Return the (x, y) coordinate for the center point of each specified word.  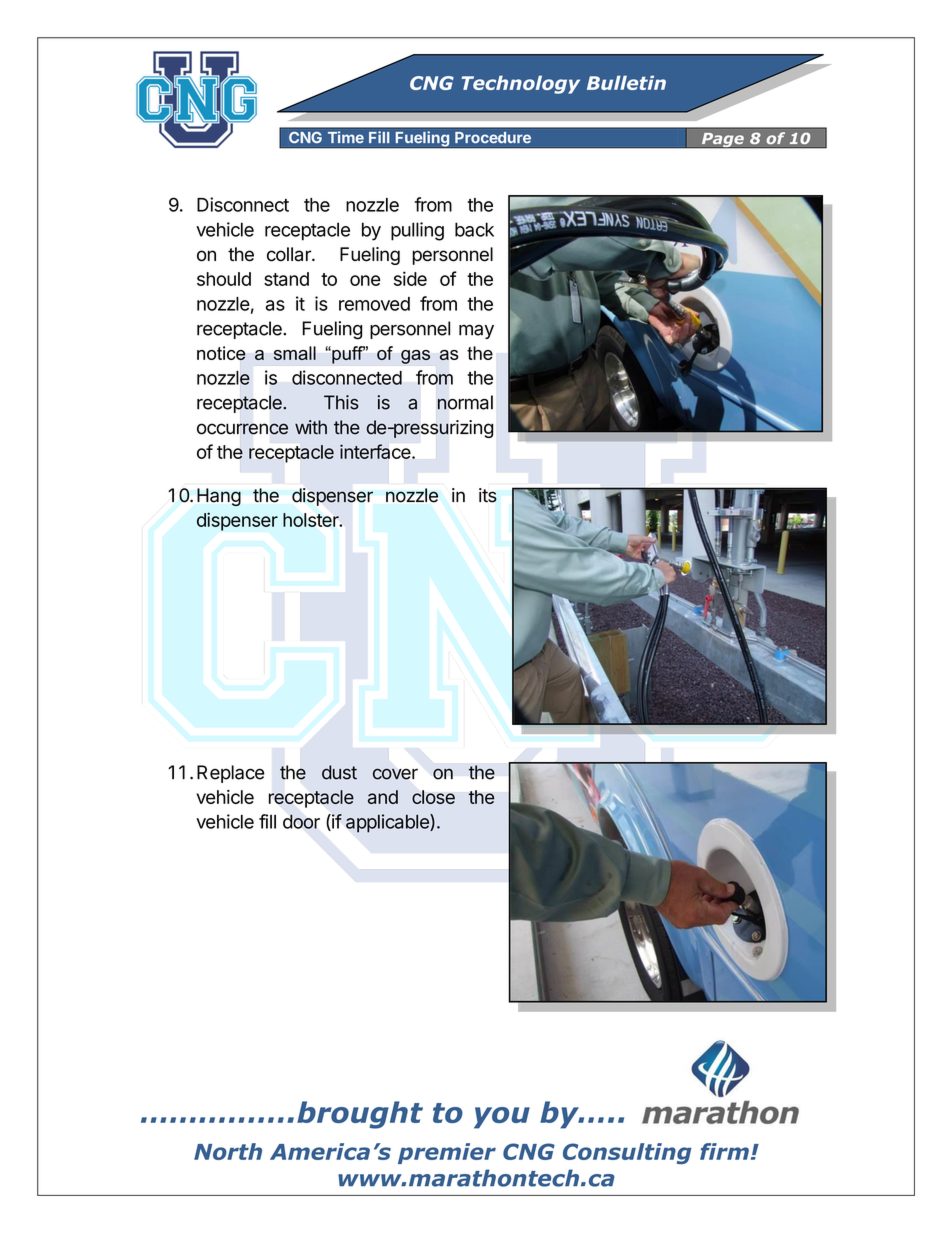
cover (395, 774)
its (488, 495)
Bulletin (626, 82)
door (301, 821)
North (228, 1151)
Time (346, 137)
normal (465, 402)
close (433, 797)
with (311, 427)
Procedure (493, 138)
